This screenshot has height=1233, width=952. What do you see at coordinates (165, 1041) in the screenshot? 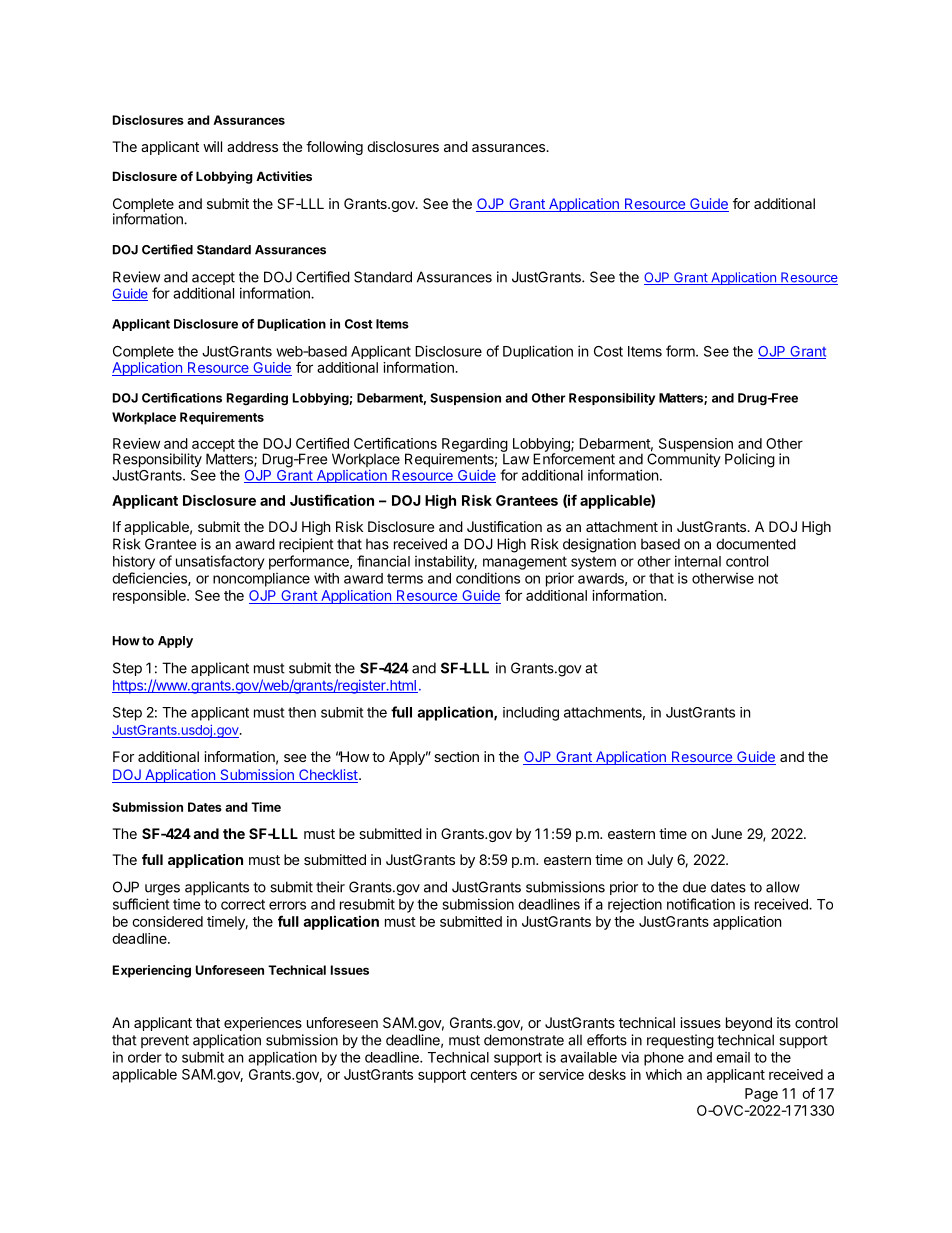
I see `prevent` at bounding box center [165, 1041].
